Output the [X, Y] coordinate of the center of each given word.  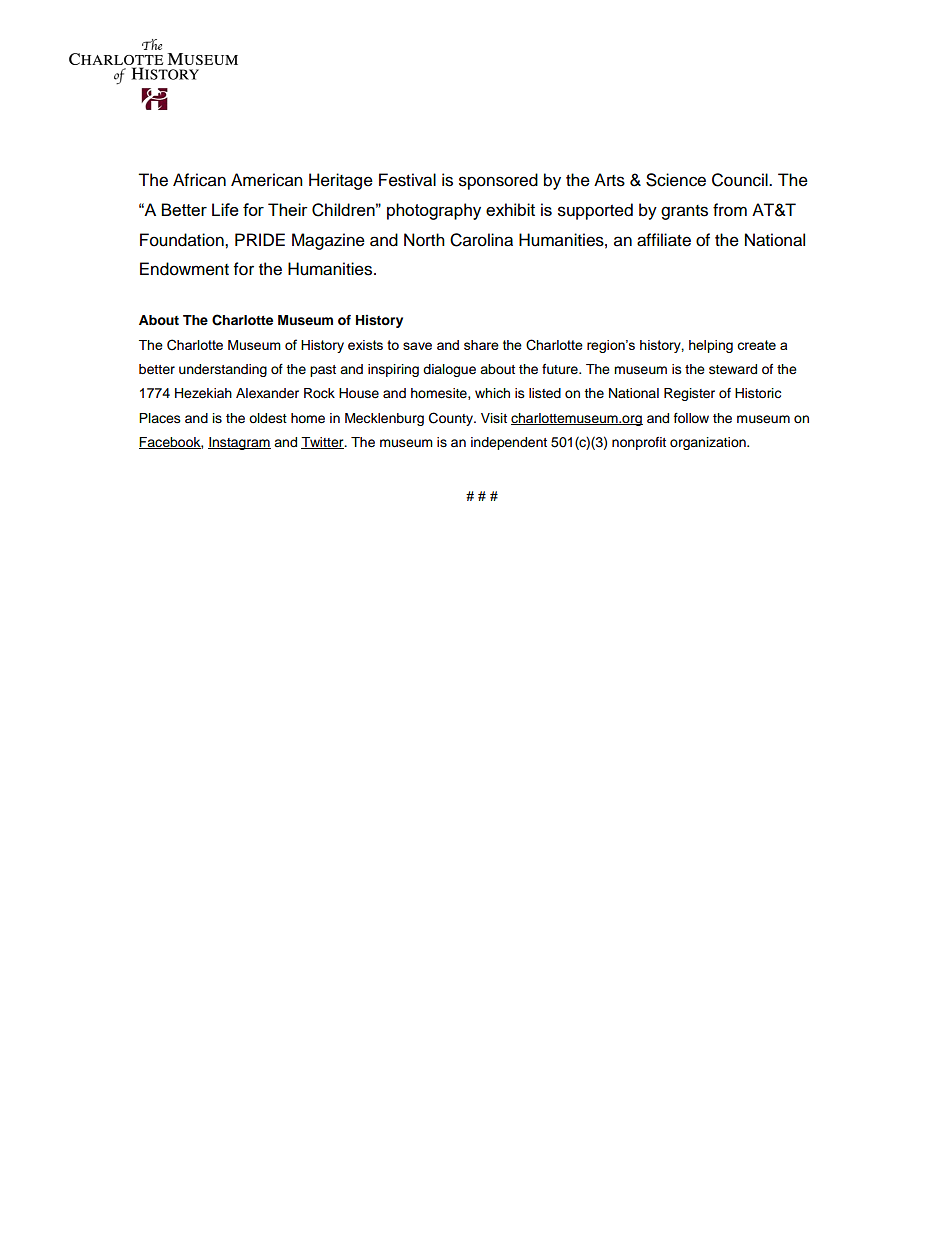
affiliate [664, 240]
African [199, 180]
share [481, 345]
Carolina [481, 240]
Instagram [239, 443]
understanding [223, 370]
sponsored [498, 181]
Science [676, 180]
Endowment [184, 269]
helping [711, 346]
